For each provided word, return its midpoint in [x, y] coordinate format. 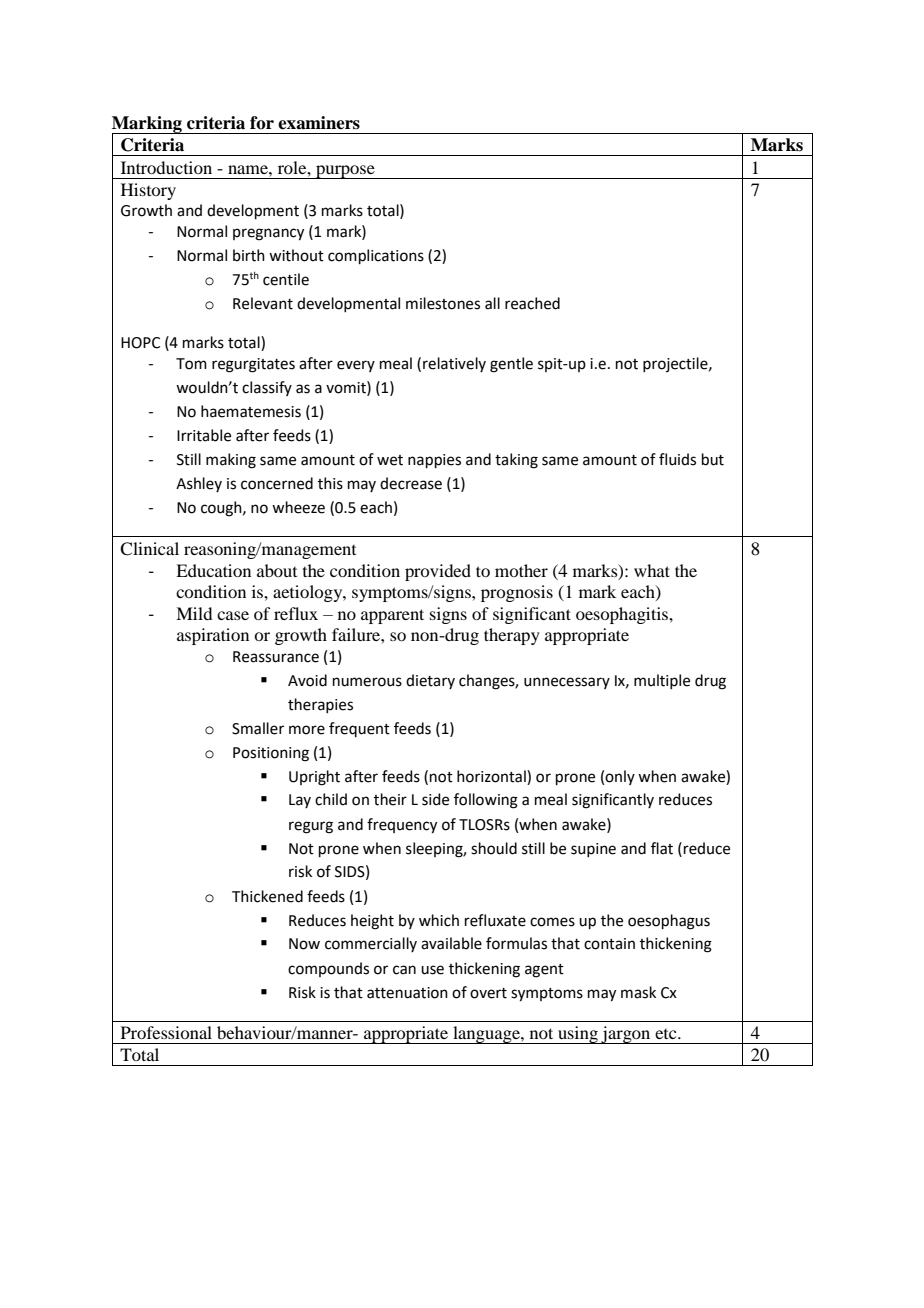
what [652, 570]
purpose [345, 172]
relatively [454, 364]
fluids [677, 459]
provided [438, 572]
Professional [166, 1032]
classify [267, 388]
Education [213, 570]
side [435, 799]
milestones [443, 303]
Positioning [271, 754]
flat [662, 848]
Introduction [166, 167]
